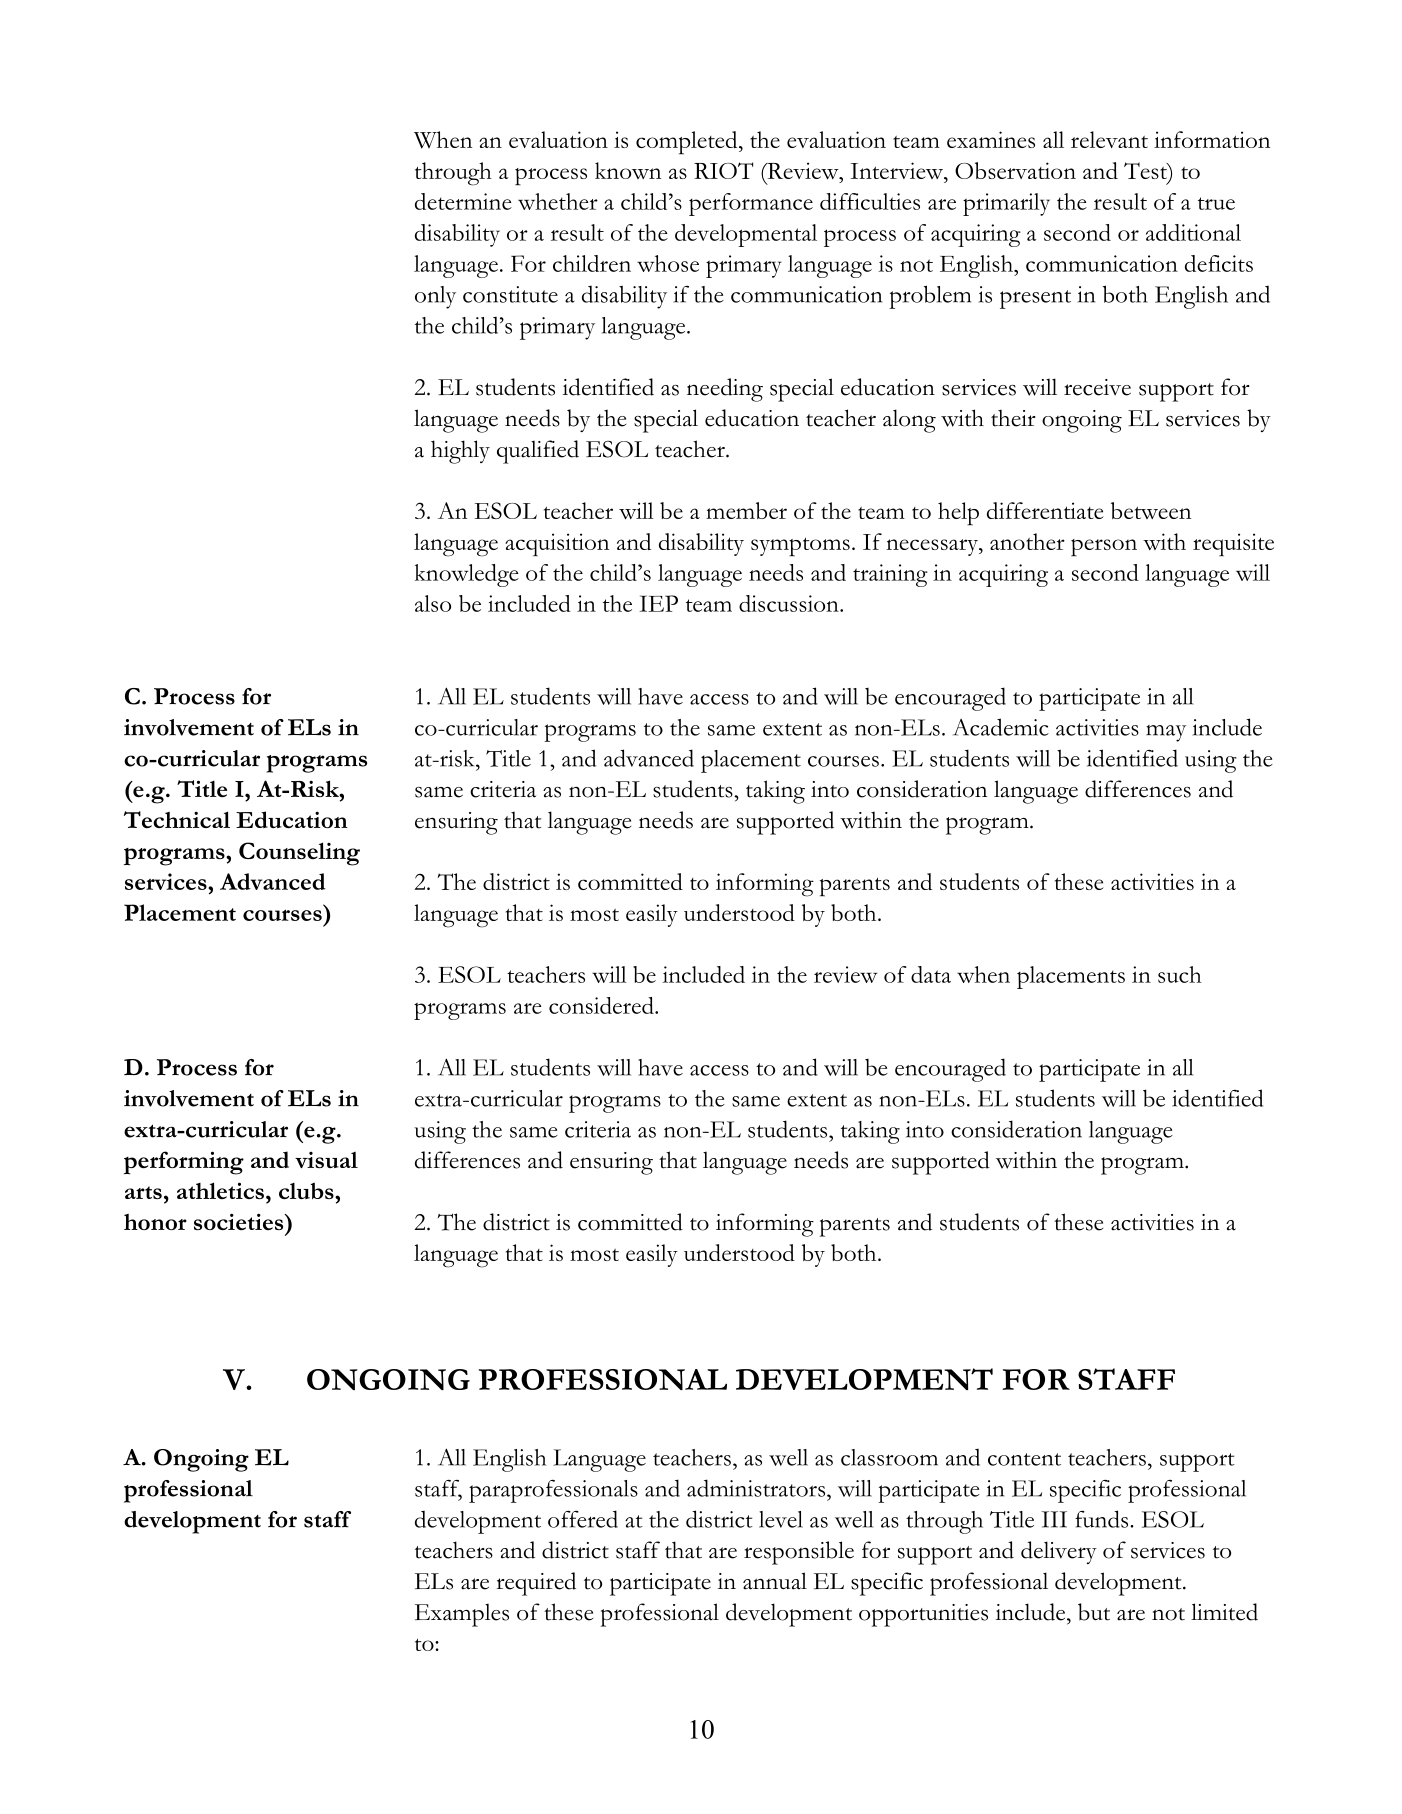  Describe the element at coordinates (462, 1615) in the document. I see `Examples` at that location.
